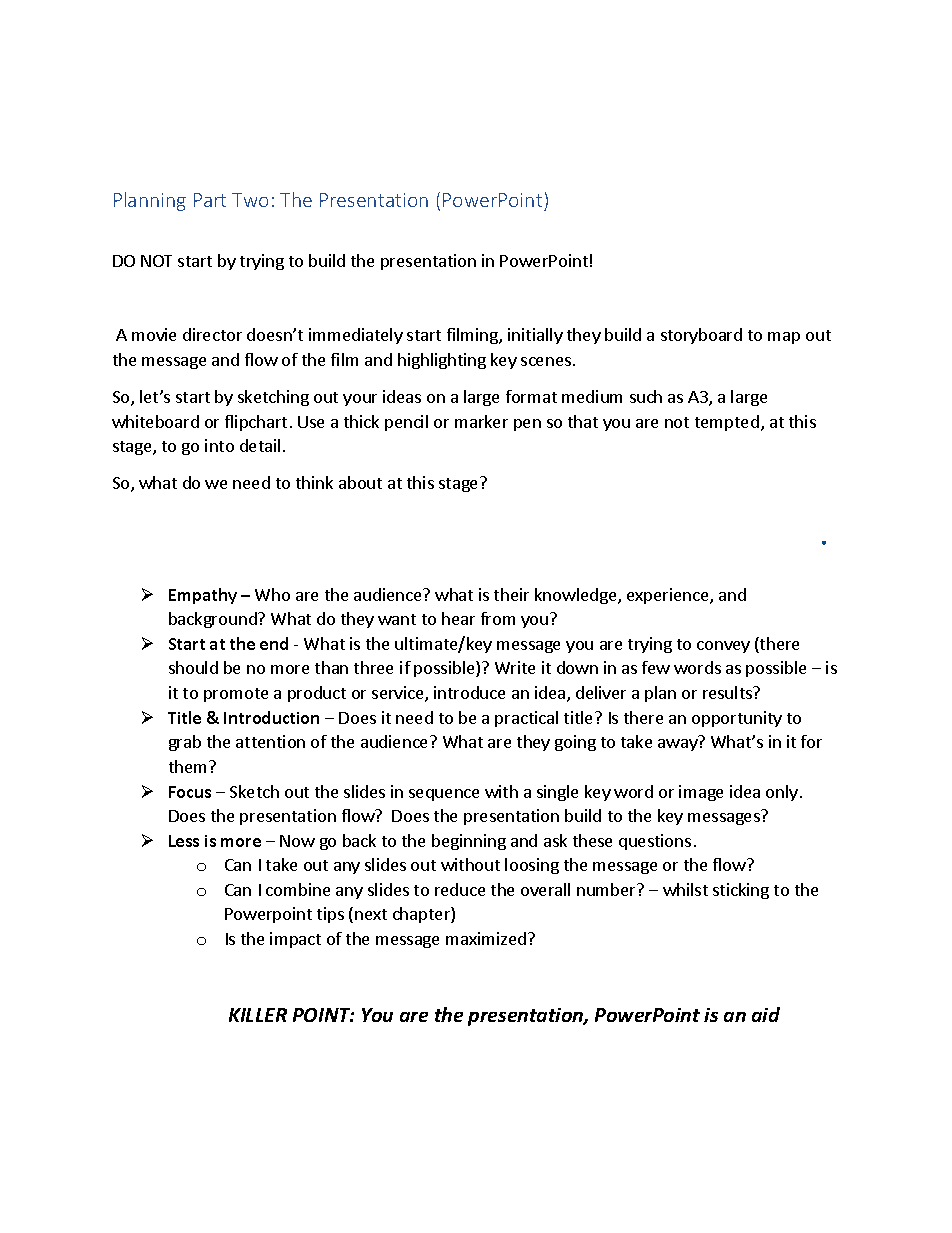  What do you see at coordinates (258, 1015) in the screenshot?
I see `KILLER` at bounding box center [258, 1015].
